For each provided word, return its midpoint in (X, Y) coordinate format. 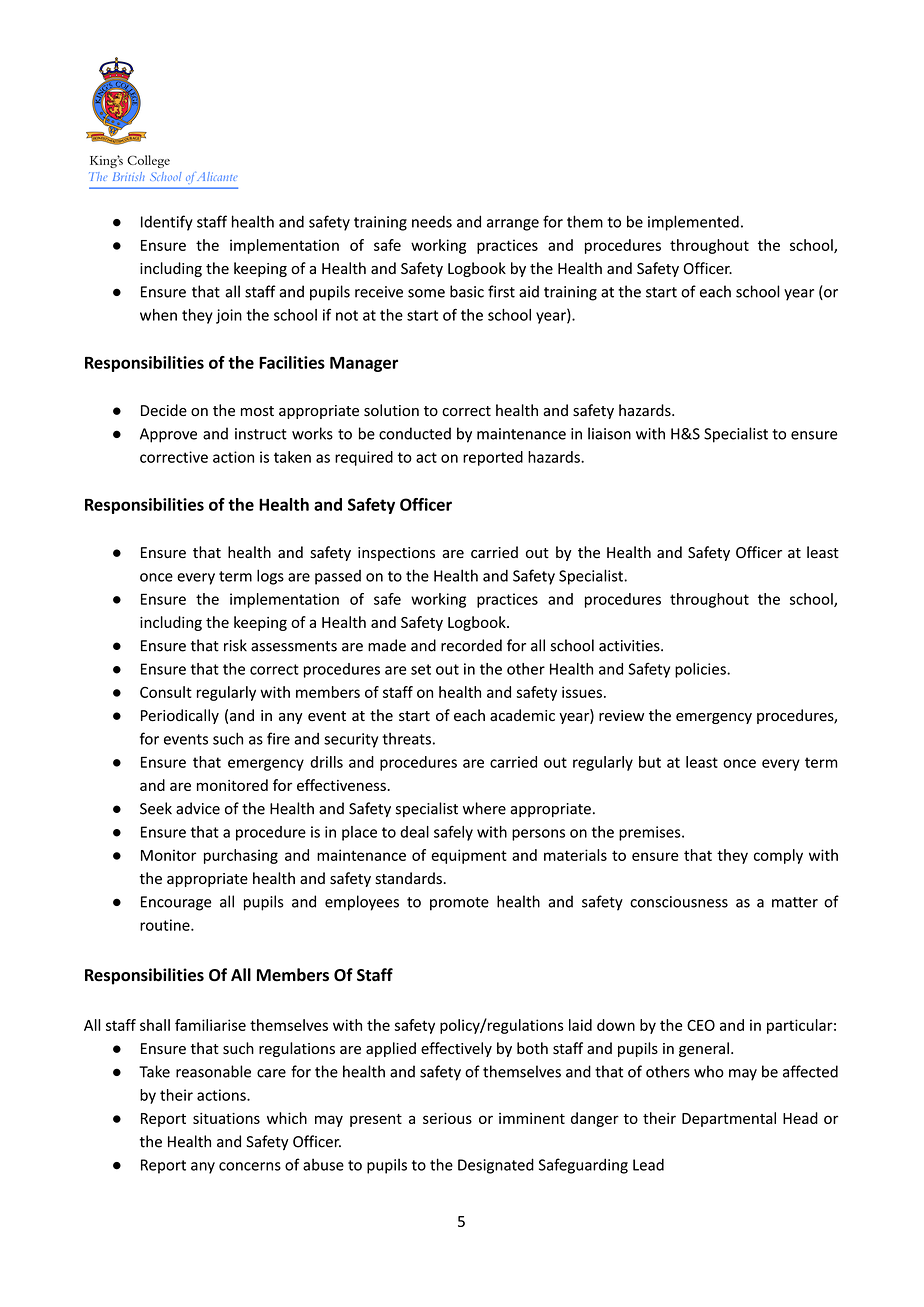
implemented (693, 223)
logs (270, 577)
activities (630, 646)
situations (226, 1118)
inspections (396, 554)
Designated (496, 1166)
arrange (513, 225)
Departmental (729, 1119)
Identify (167, 223)
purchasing (241, 856)
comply (778, 856)
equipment (469, 856)
